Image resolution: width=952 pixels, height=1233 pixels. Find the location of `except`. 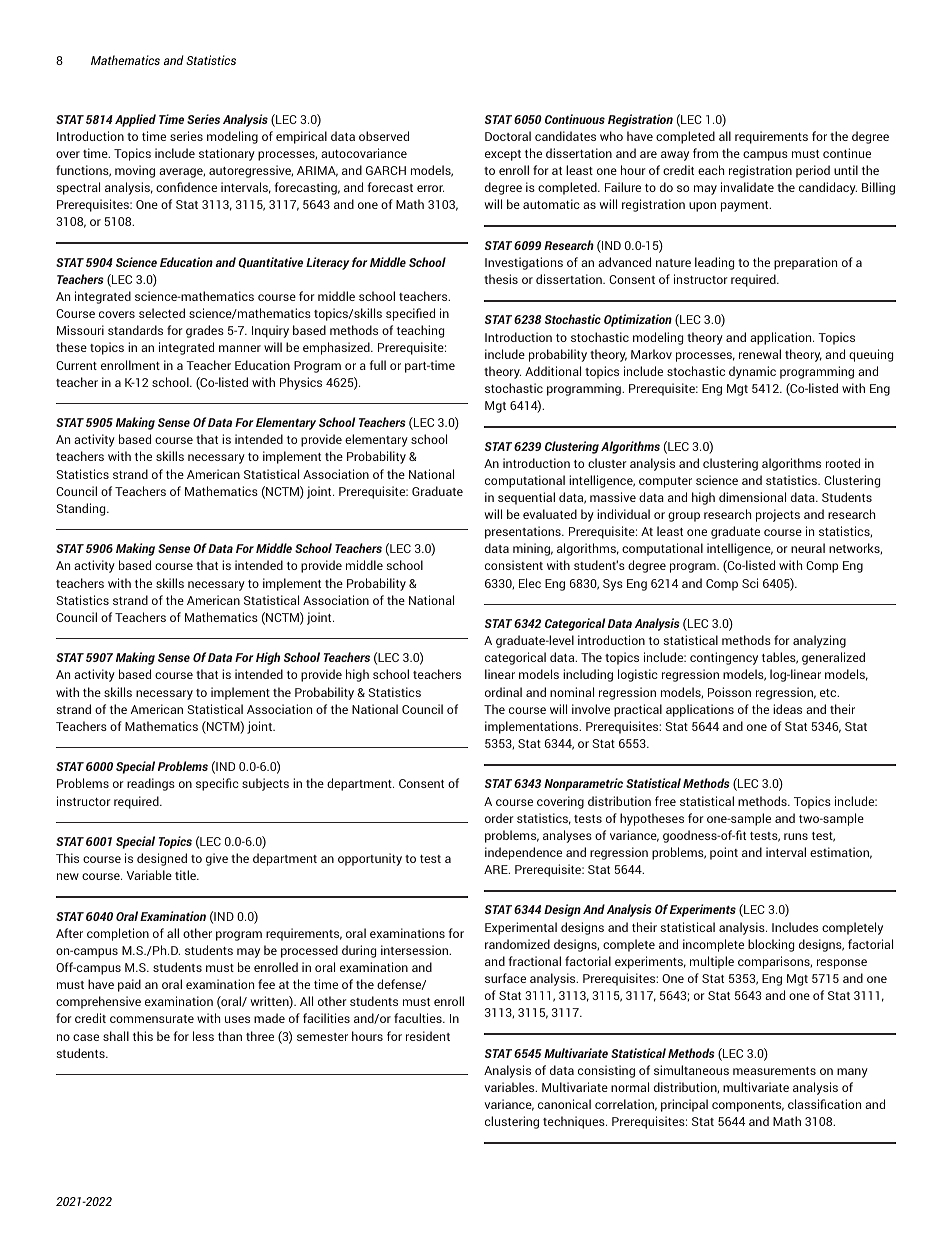

except is located at coordinates (503, 155).
